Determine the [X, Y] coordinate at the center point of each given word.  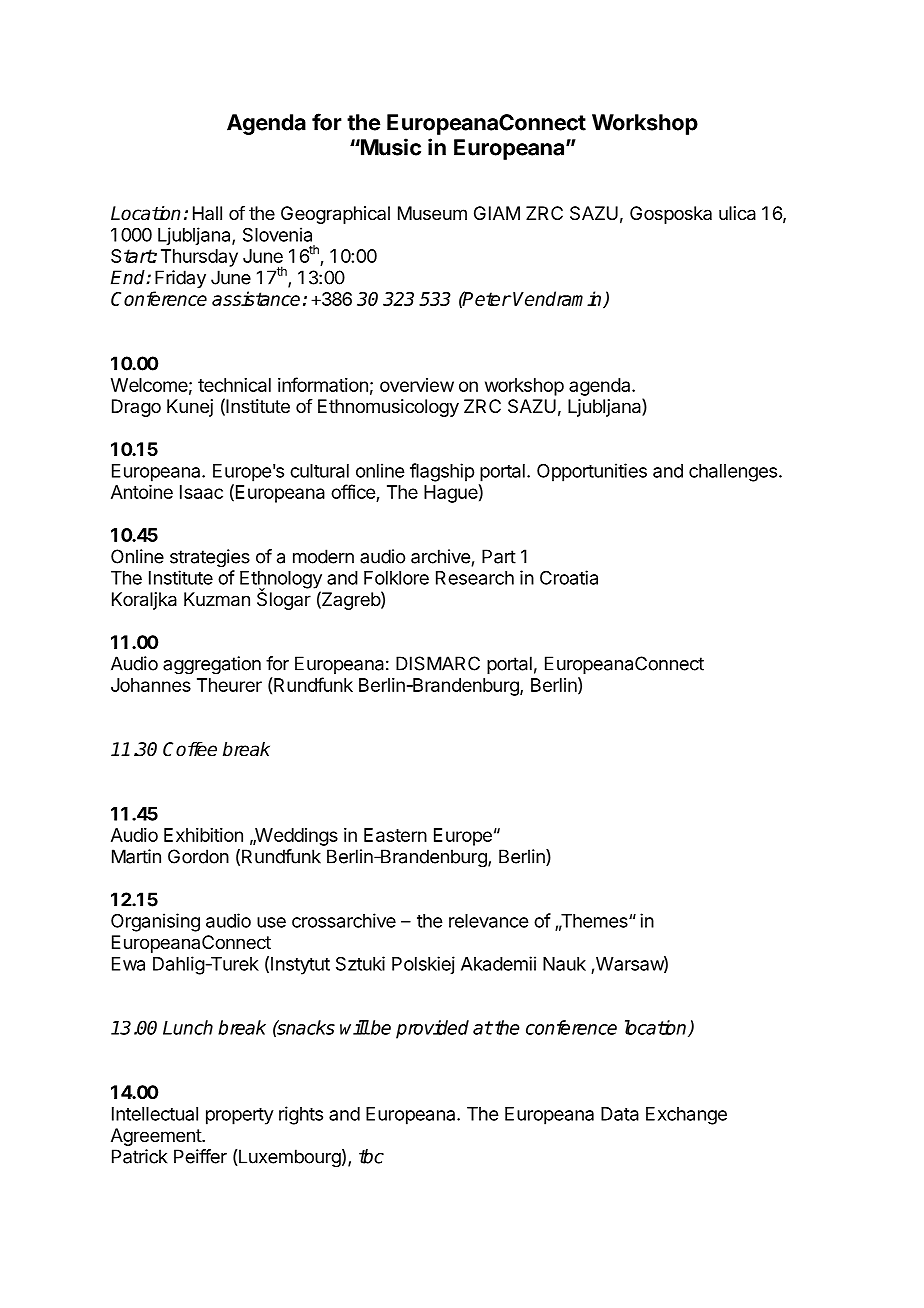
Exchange [686, 1116]
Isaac [201, 492]
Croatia [569, 577]
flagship [442, 472]
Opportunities [592, 472]
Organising [155, 922]
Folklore [396, 578]
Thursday [199, 258]
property [240, 1116]
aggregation [212, 665]
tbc [371, 1156]
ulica [737, 213]
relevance [488, 921]
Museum [432, 213]
